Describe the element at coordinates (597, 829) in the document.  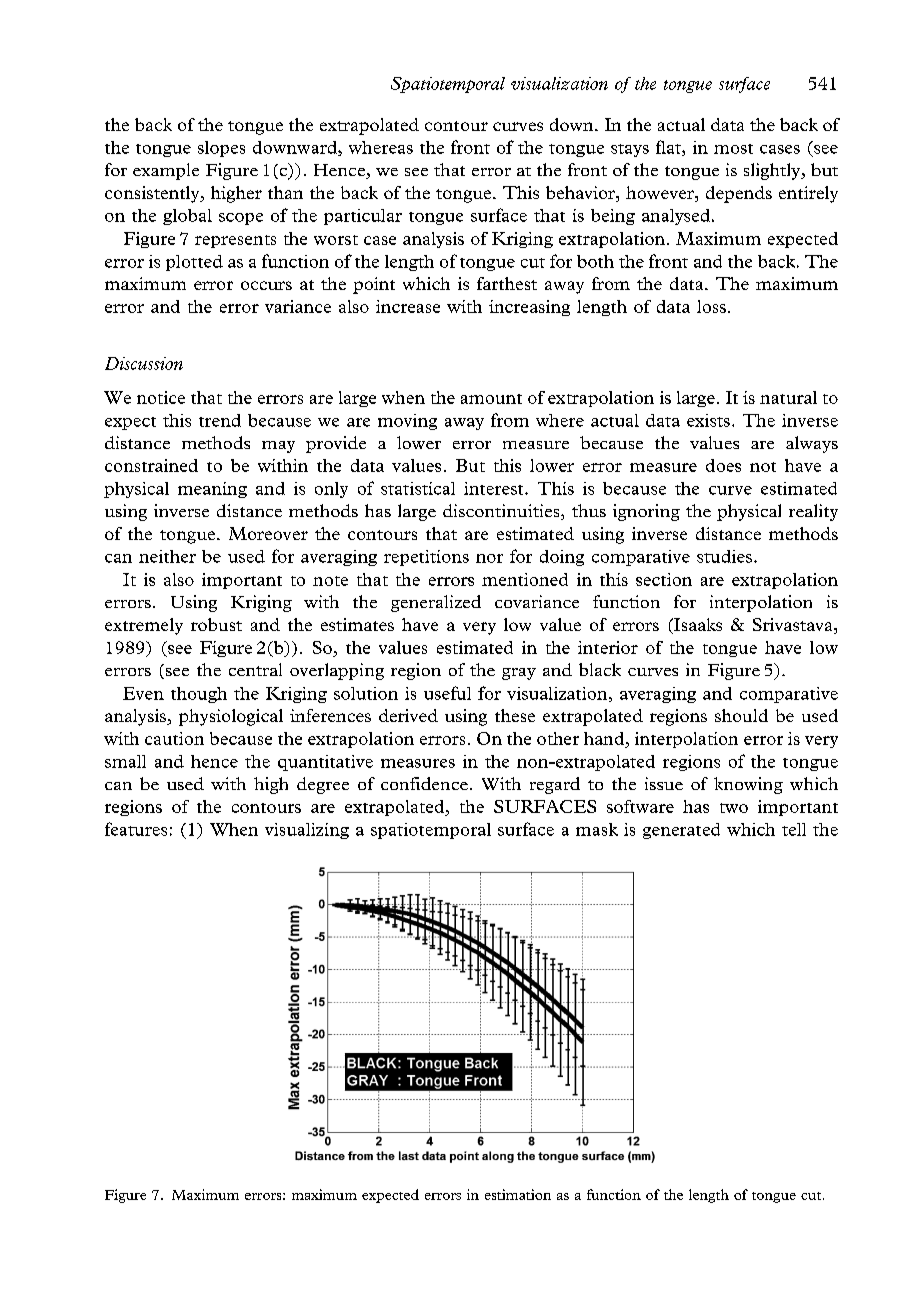
I see `mask` at that location.
